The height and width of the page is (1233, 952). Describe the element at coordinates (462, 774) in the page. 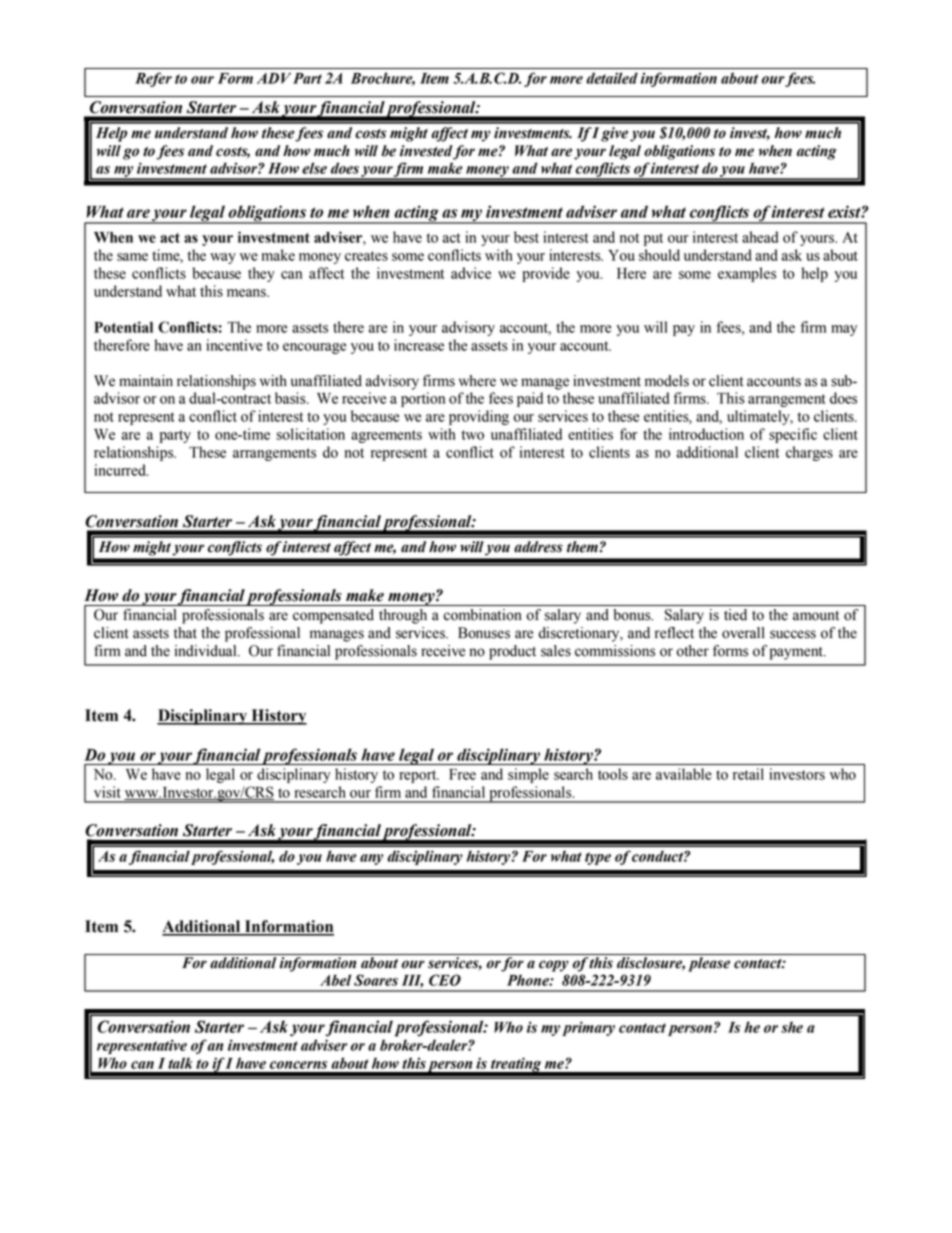

I see `Free` at that location.
